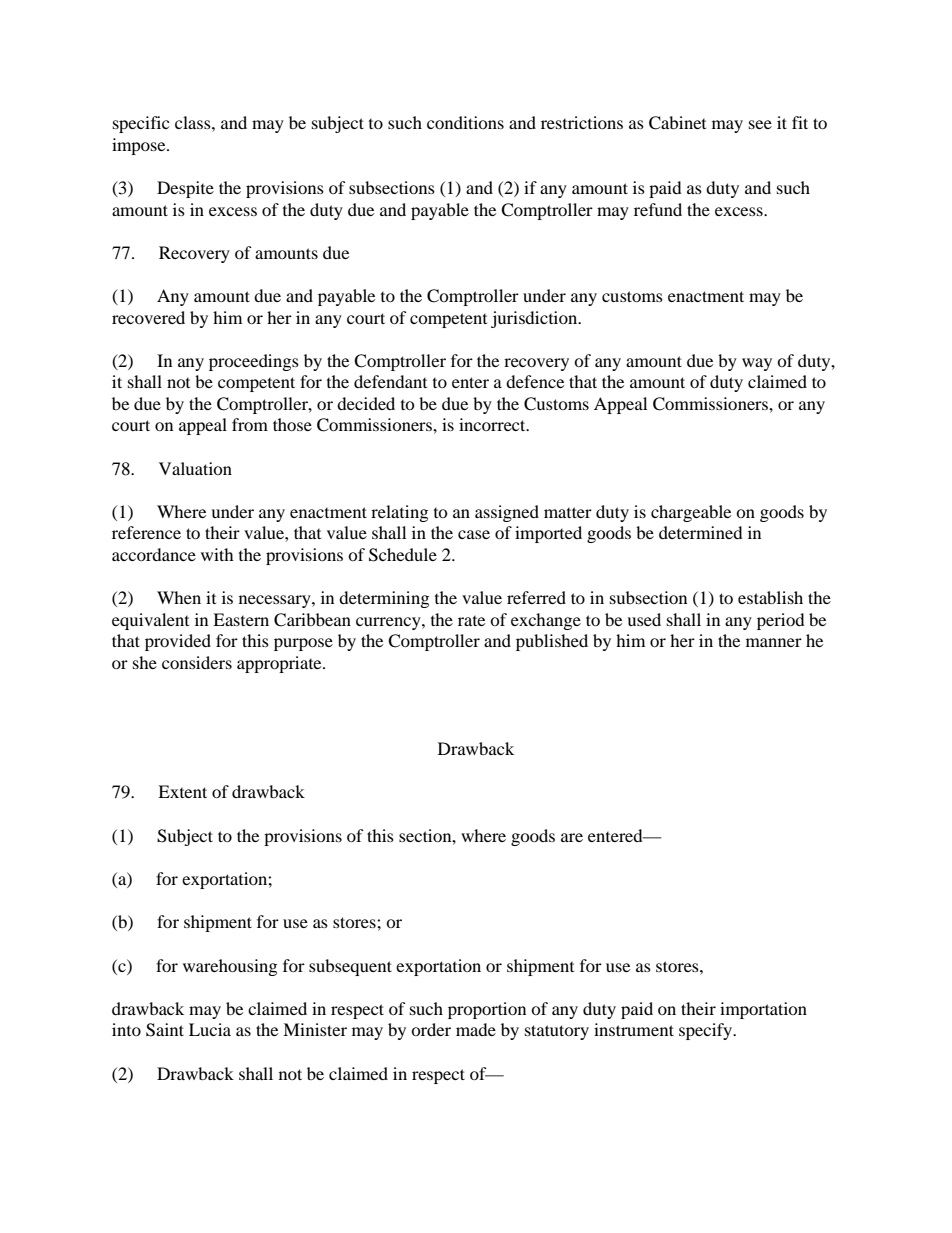  What do you see at coordinates (465, 122) in the document?
I see `conditions` at bounding box center [465, 122].
